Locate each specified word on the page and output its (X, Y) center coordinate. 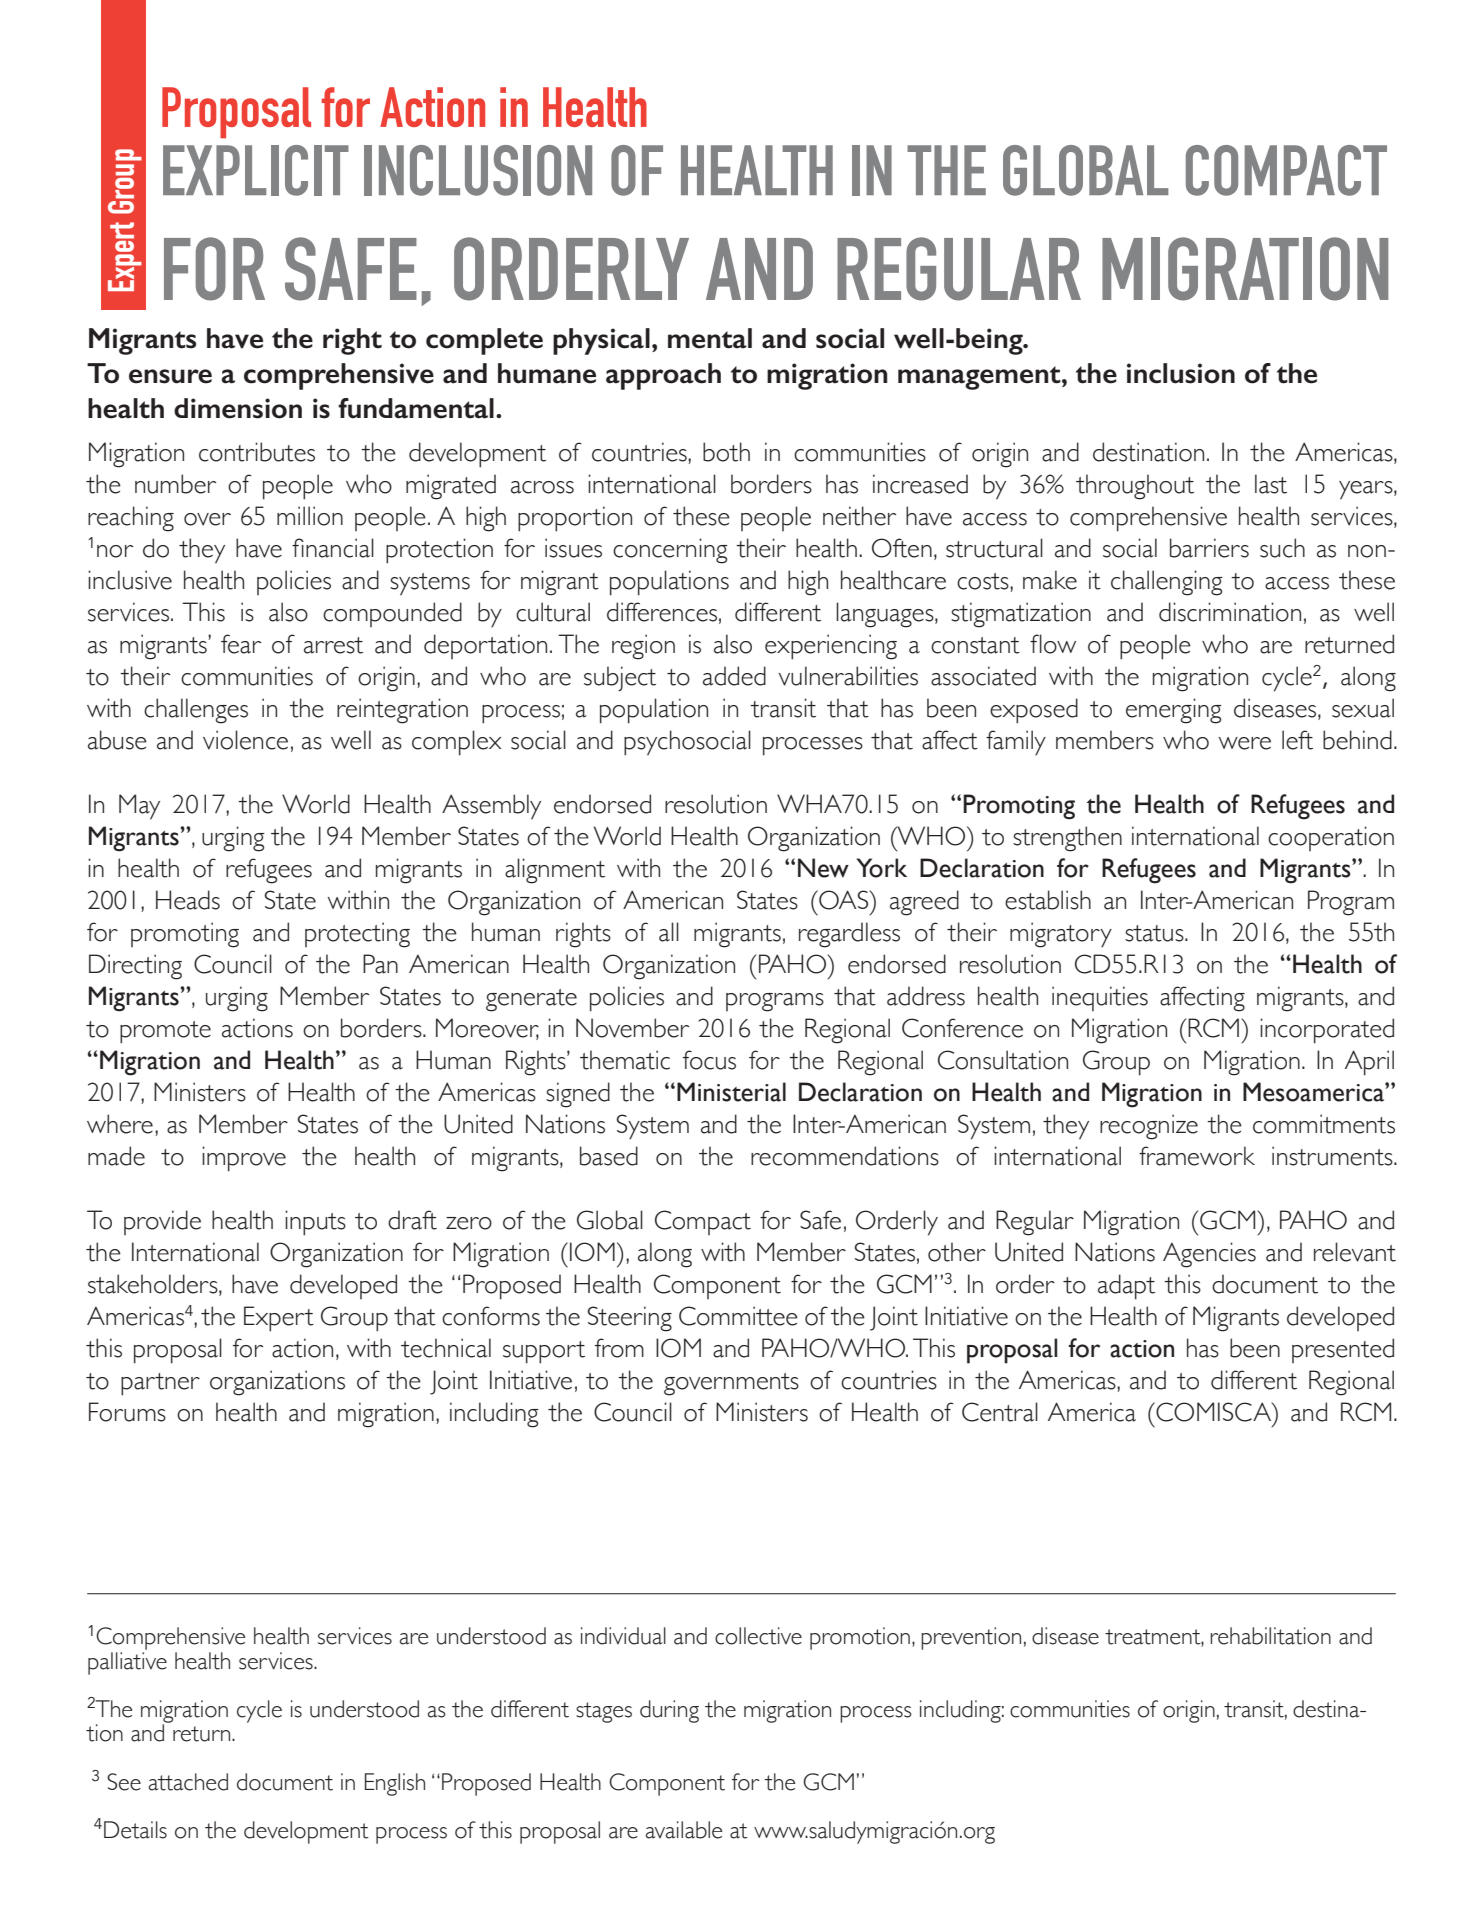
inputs (315, 1223)
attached (188, 1782)
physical (601, 341)
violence (245, 740)
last (1271, 484)
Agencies (1209, 1255)
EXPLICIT (256, 170)
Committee (738, 1316)
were (1244, 743)
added (734, 676)
